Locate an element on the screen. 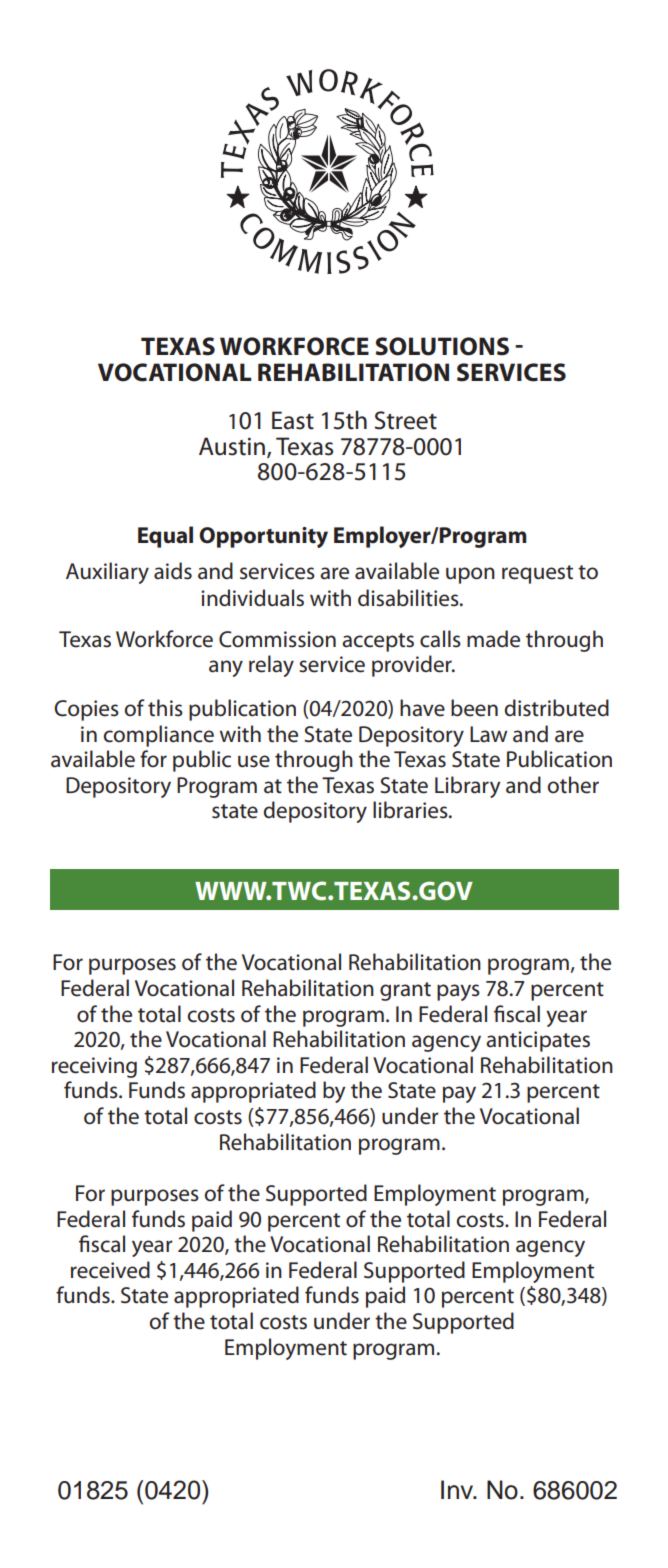 Image resolution: width=668 pixels, height=1568 pixels. grant is located at coordinates (405, 991).
